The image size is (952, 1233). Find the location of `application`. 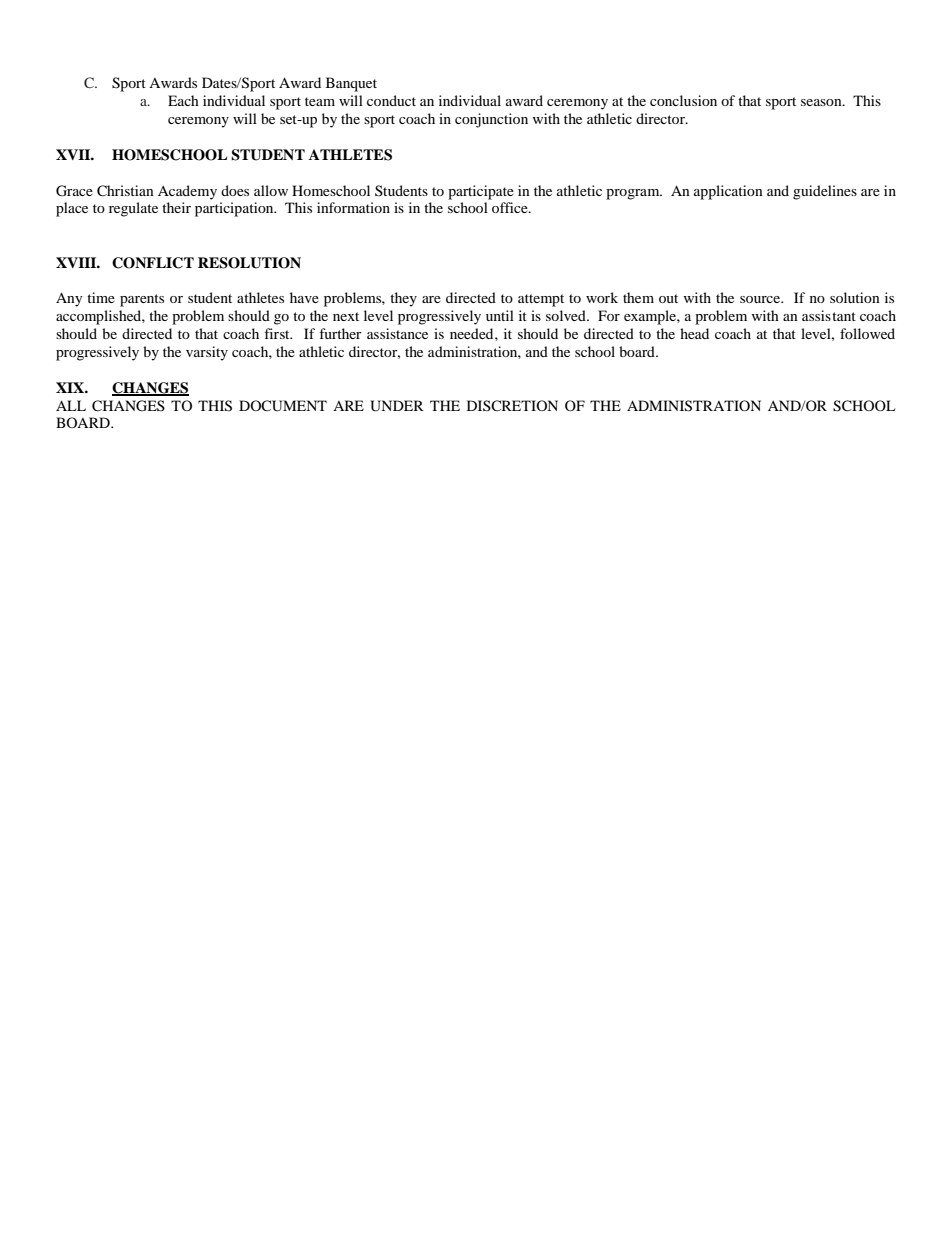

application is located at coordinates (728, 192).
